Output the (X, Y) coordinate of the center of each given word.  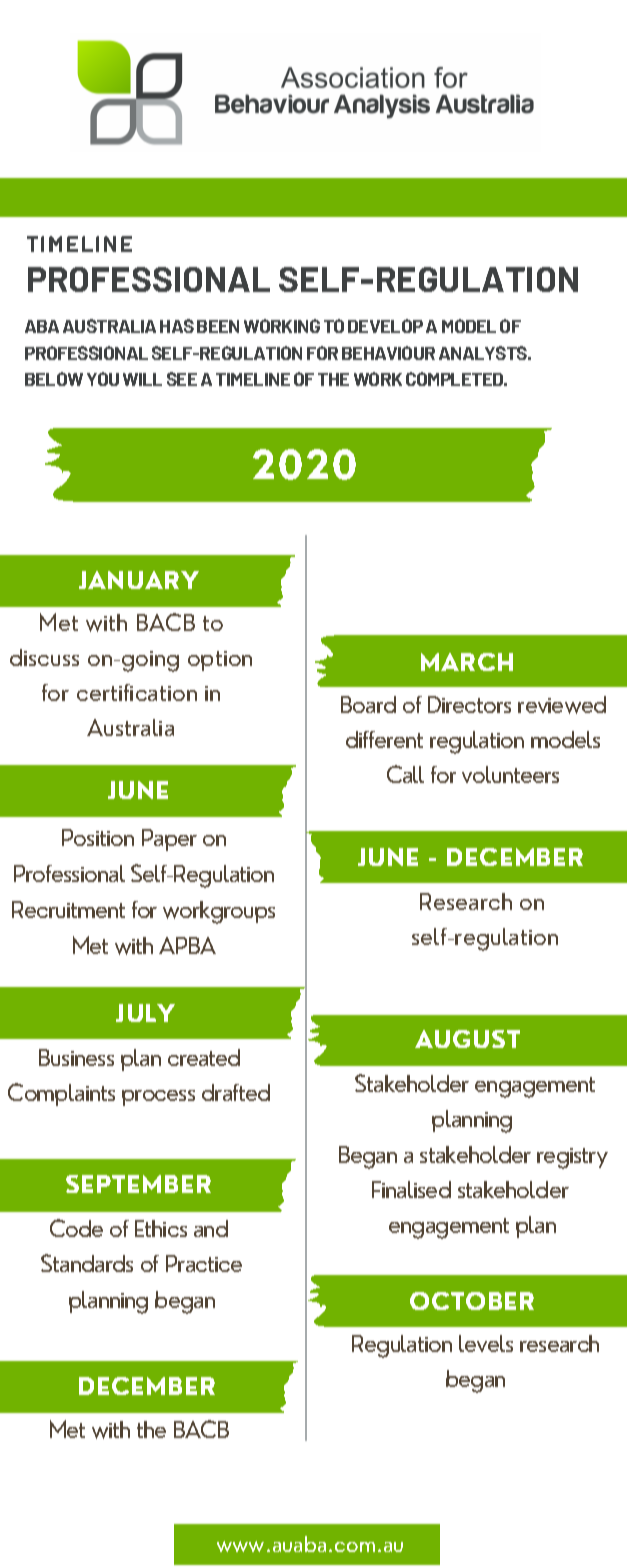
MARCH (467, 662)
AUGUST (467, 1039)
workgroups (219, 912)
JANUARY (139, 580)
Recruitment (68, 909)
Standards (87, 1263)
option (220, 661)
